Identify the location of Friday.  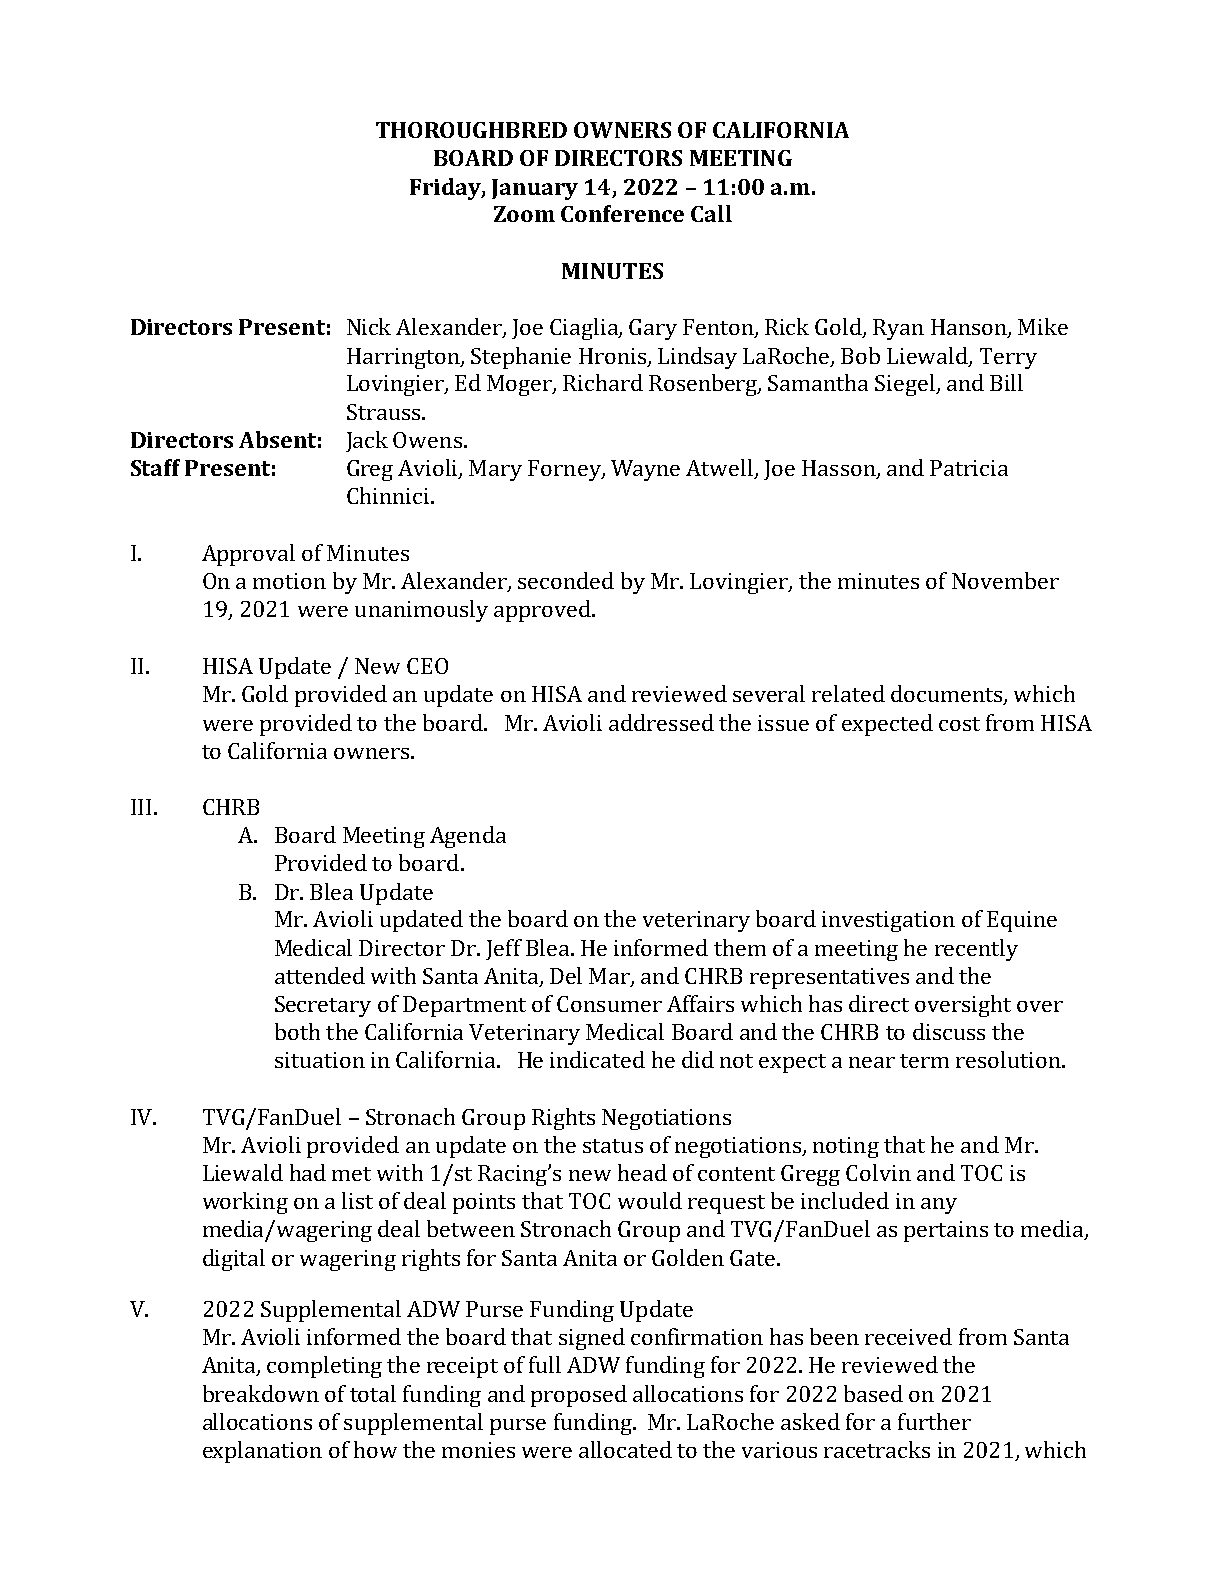
(446, 189).
